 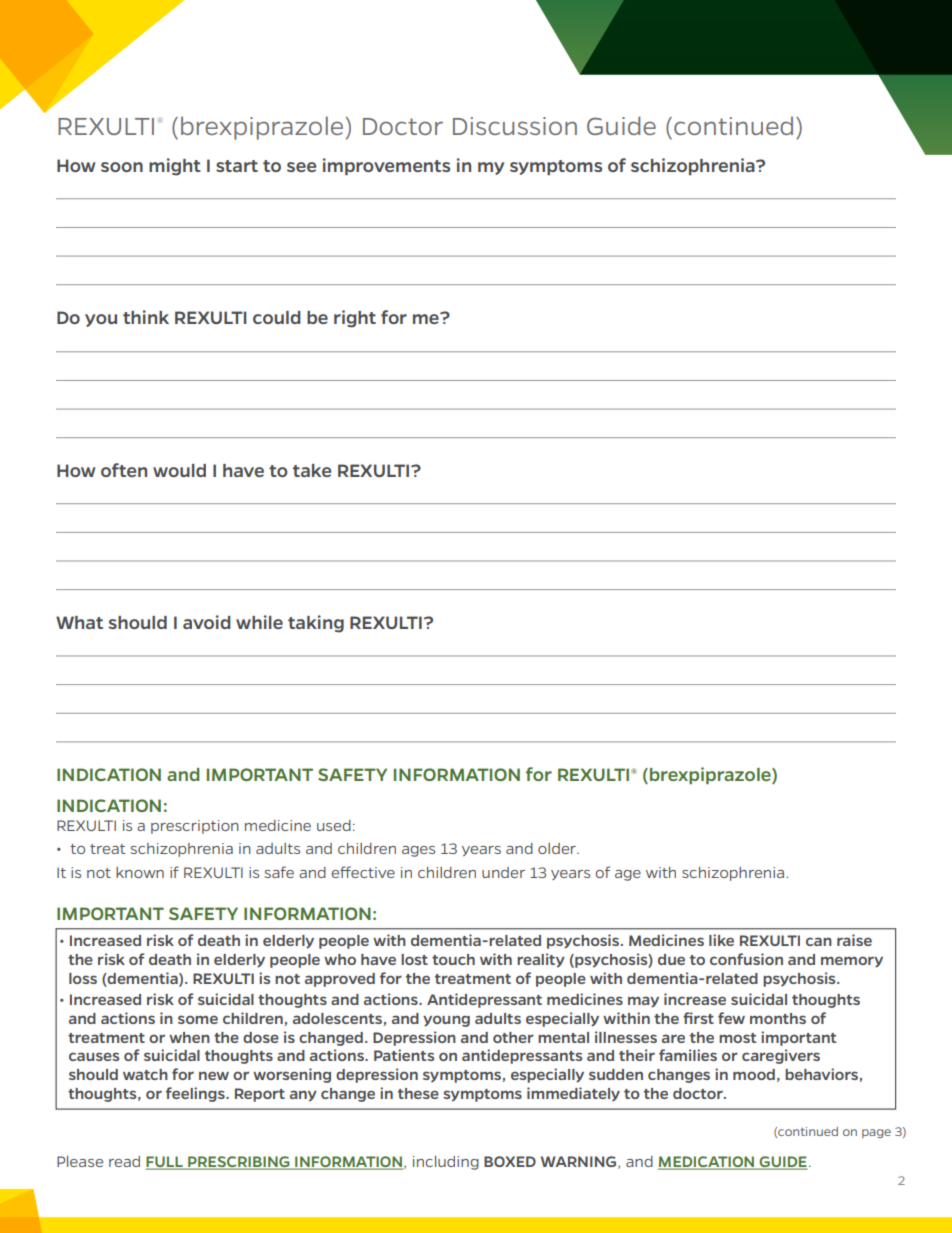 What do you see at coordinates (165, 1163) in the screenshot?
I see `FULL` at bounding box center [165, 1163].
